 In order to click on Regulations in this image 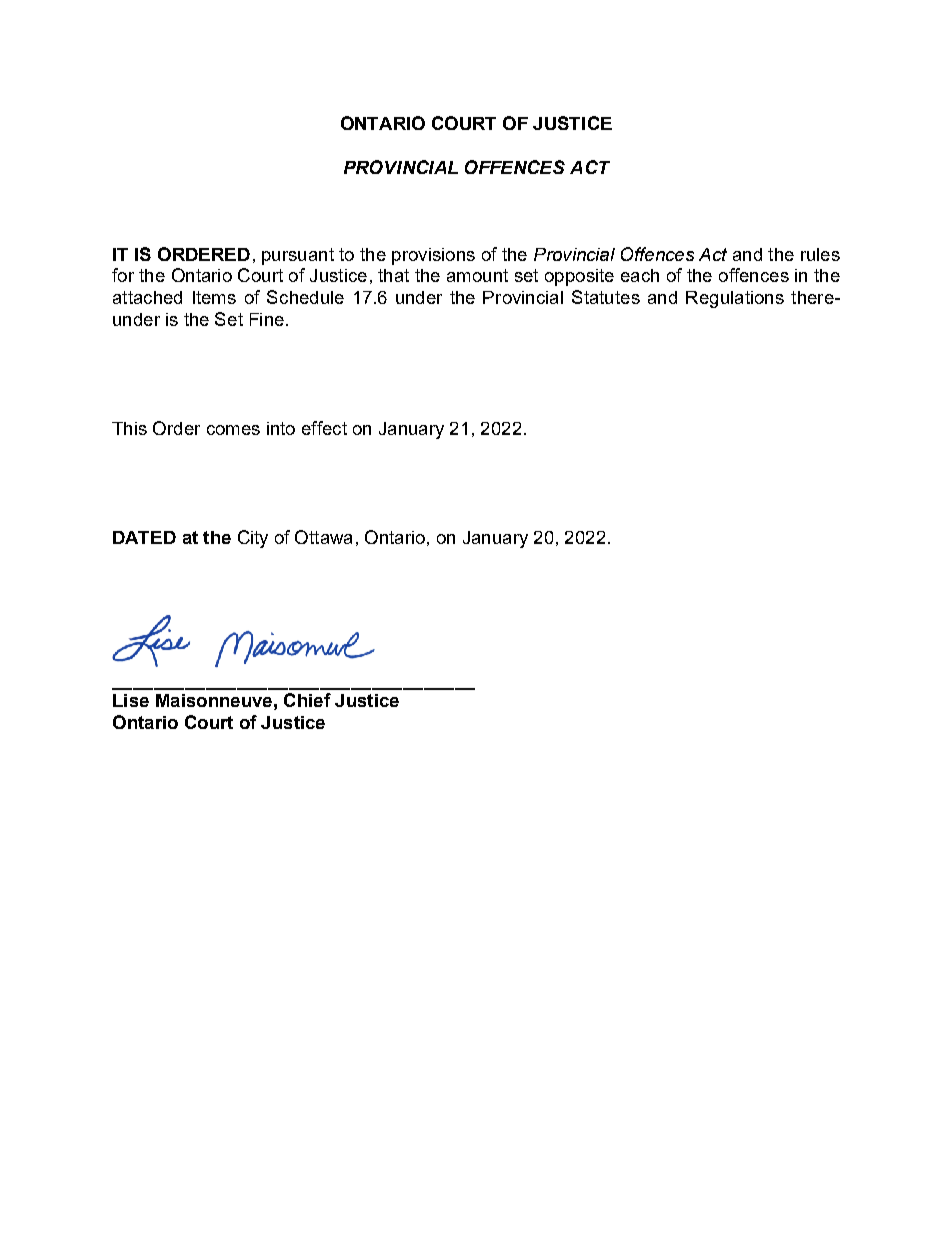, I will do `click(735, 299)`.
